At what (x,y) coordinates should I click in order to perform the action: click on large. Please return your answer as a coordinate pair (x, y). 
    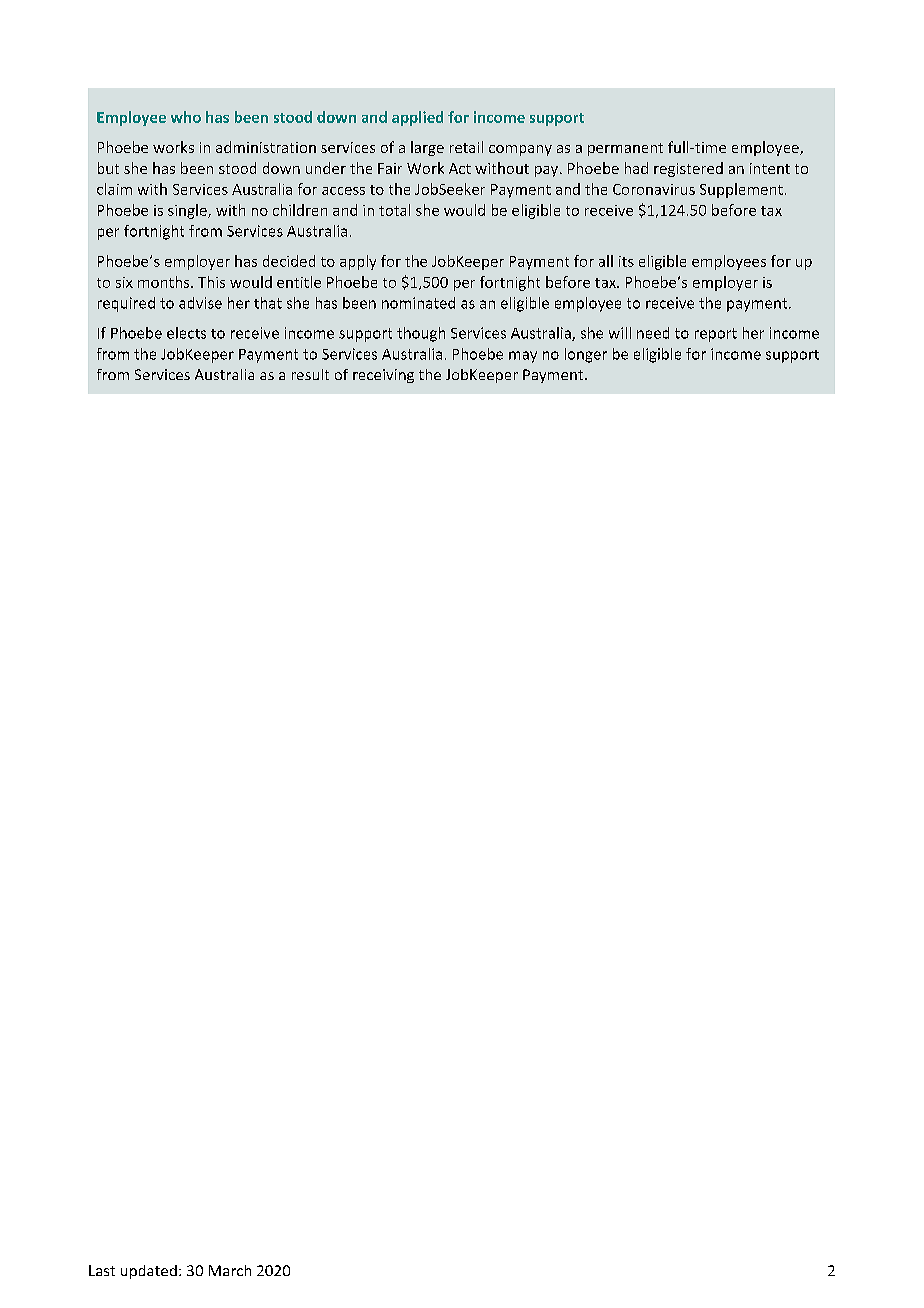
    Looking at the image, I should click on (427, 148).
